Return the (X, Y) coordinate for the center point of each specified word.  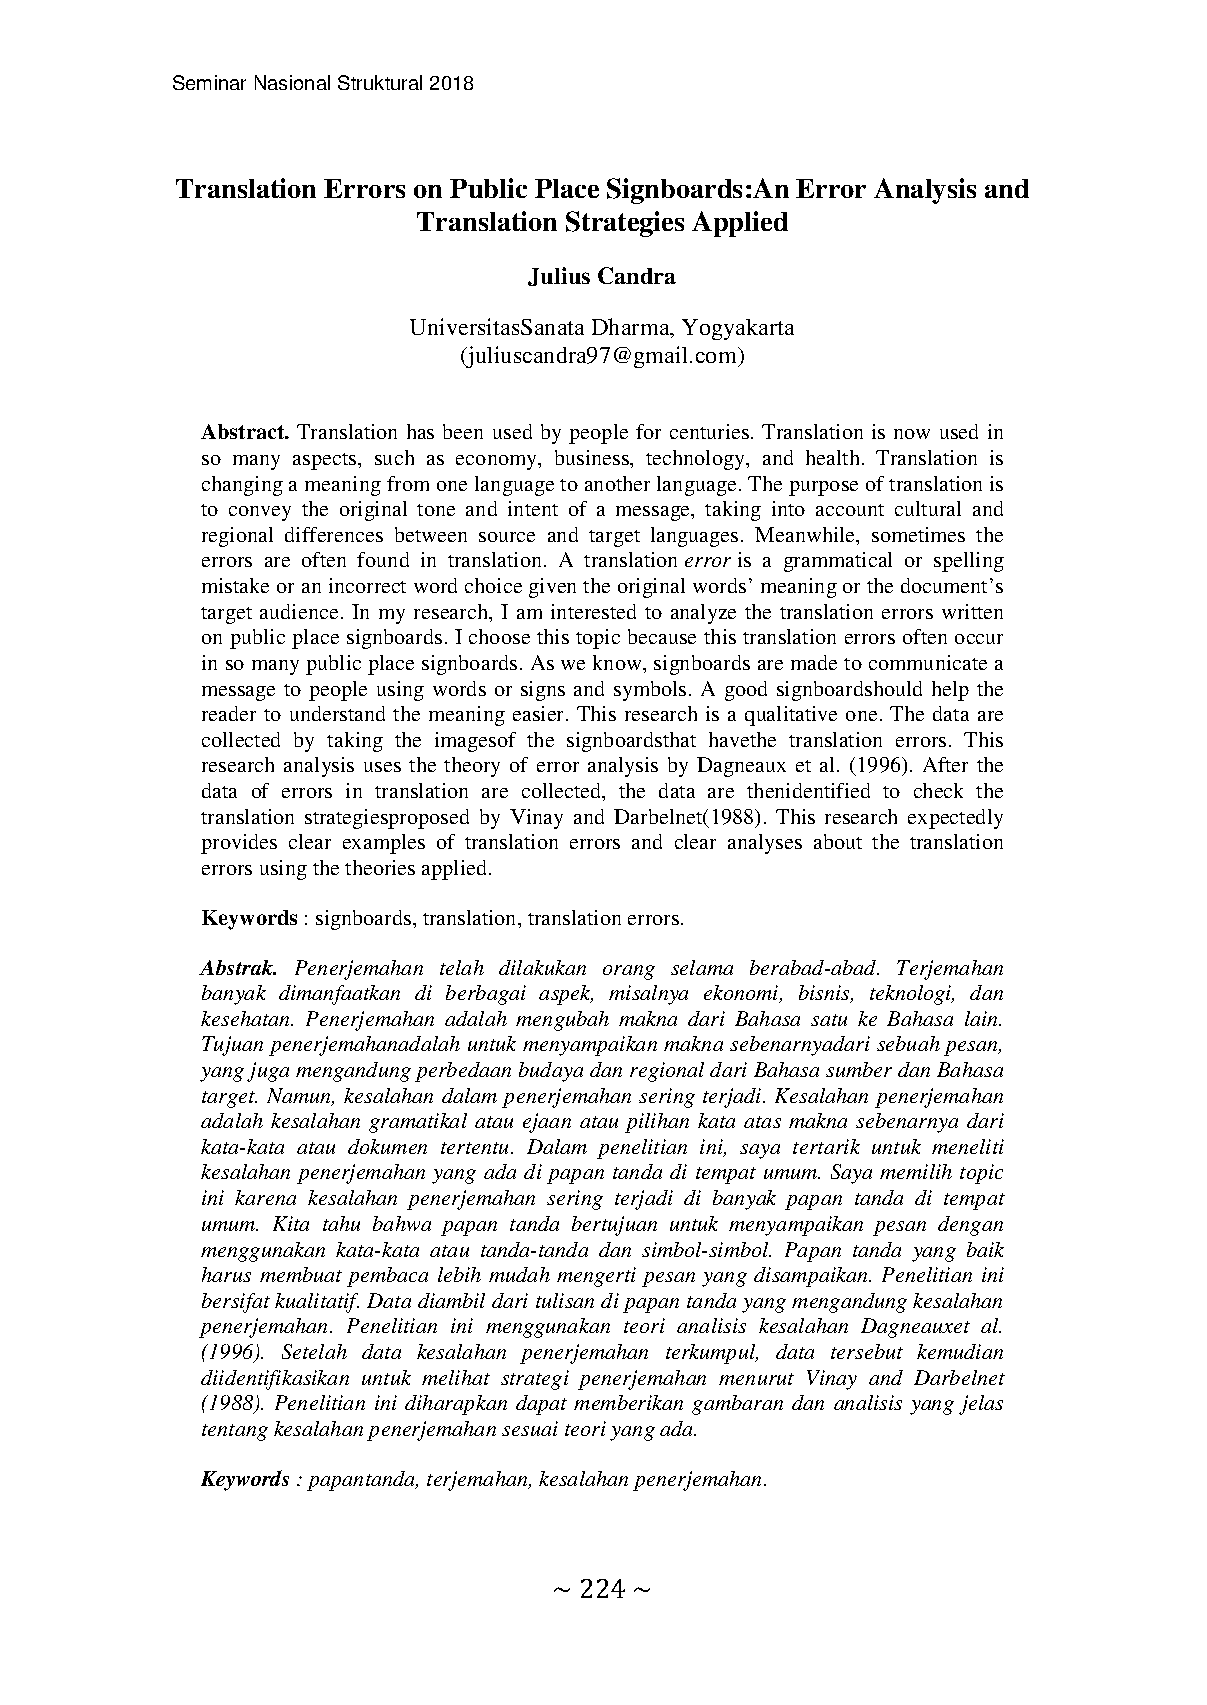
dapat (541, 1405)
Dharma (632, 328)
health (832, 457)
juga (268, 1072)
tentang (235, 1432)
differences (334, 534)
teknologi (912, 995)
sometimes (918, 534)
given (552, 588)
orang (629, 972)
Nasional (292, 82)
